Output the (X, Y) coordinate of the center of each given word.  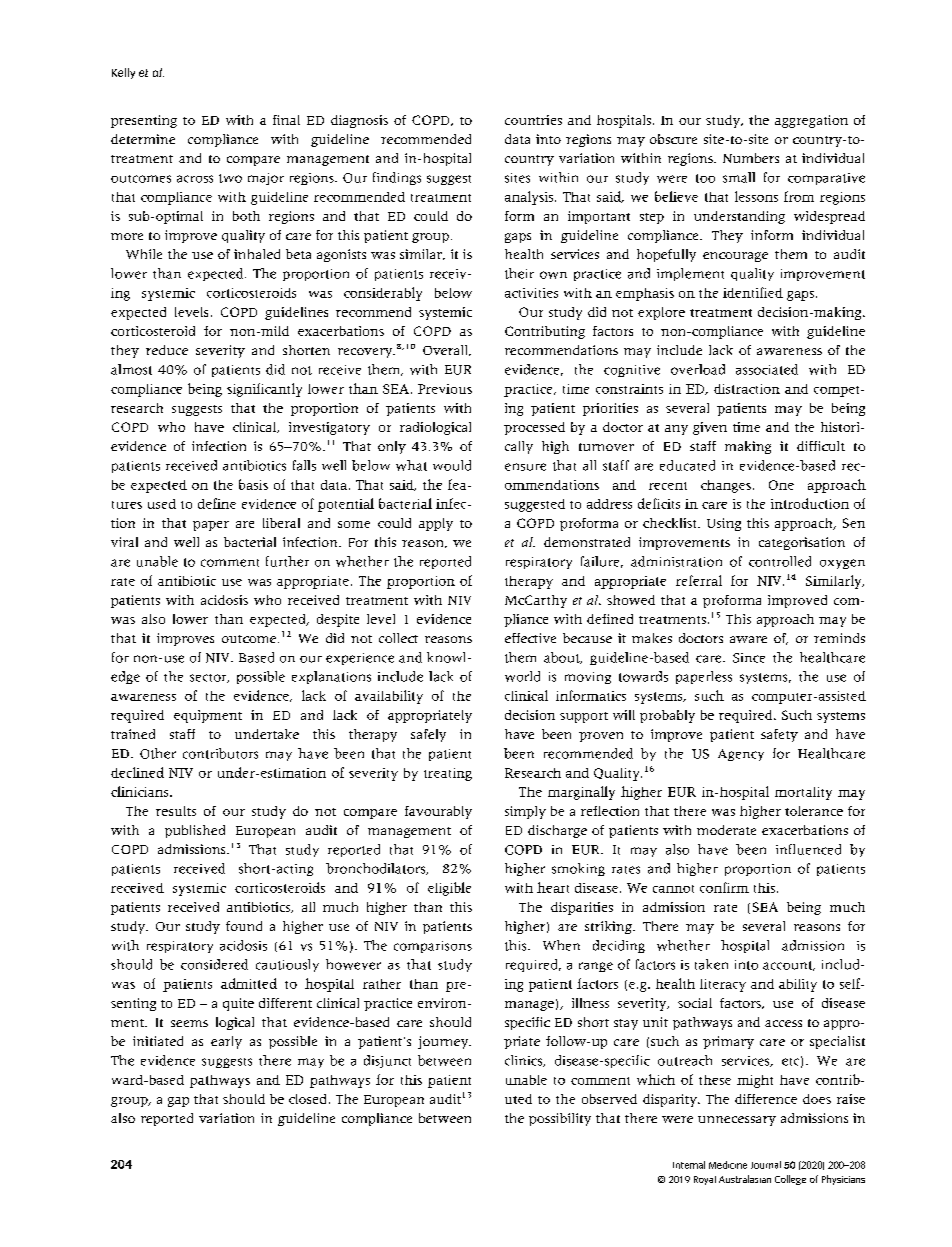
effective (530, 638)
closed (309, 1099)
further (287, 561)
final (286, 120)
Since (749, 658)
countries (533, 120)
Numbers (751, 158)
